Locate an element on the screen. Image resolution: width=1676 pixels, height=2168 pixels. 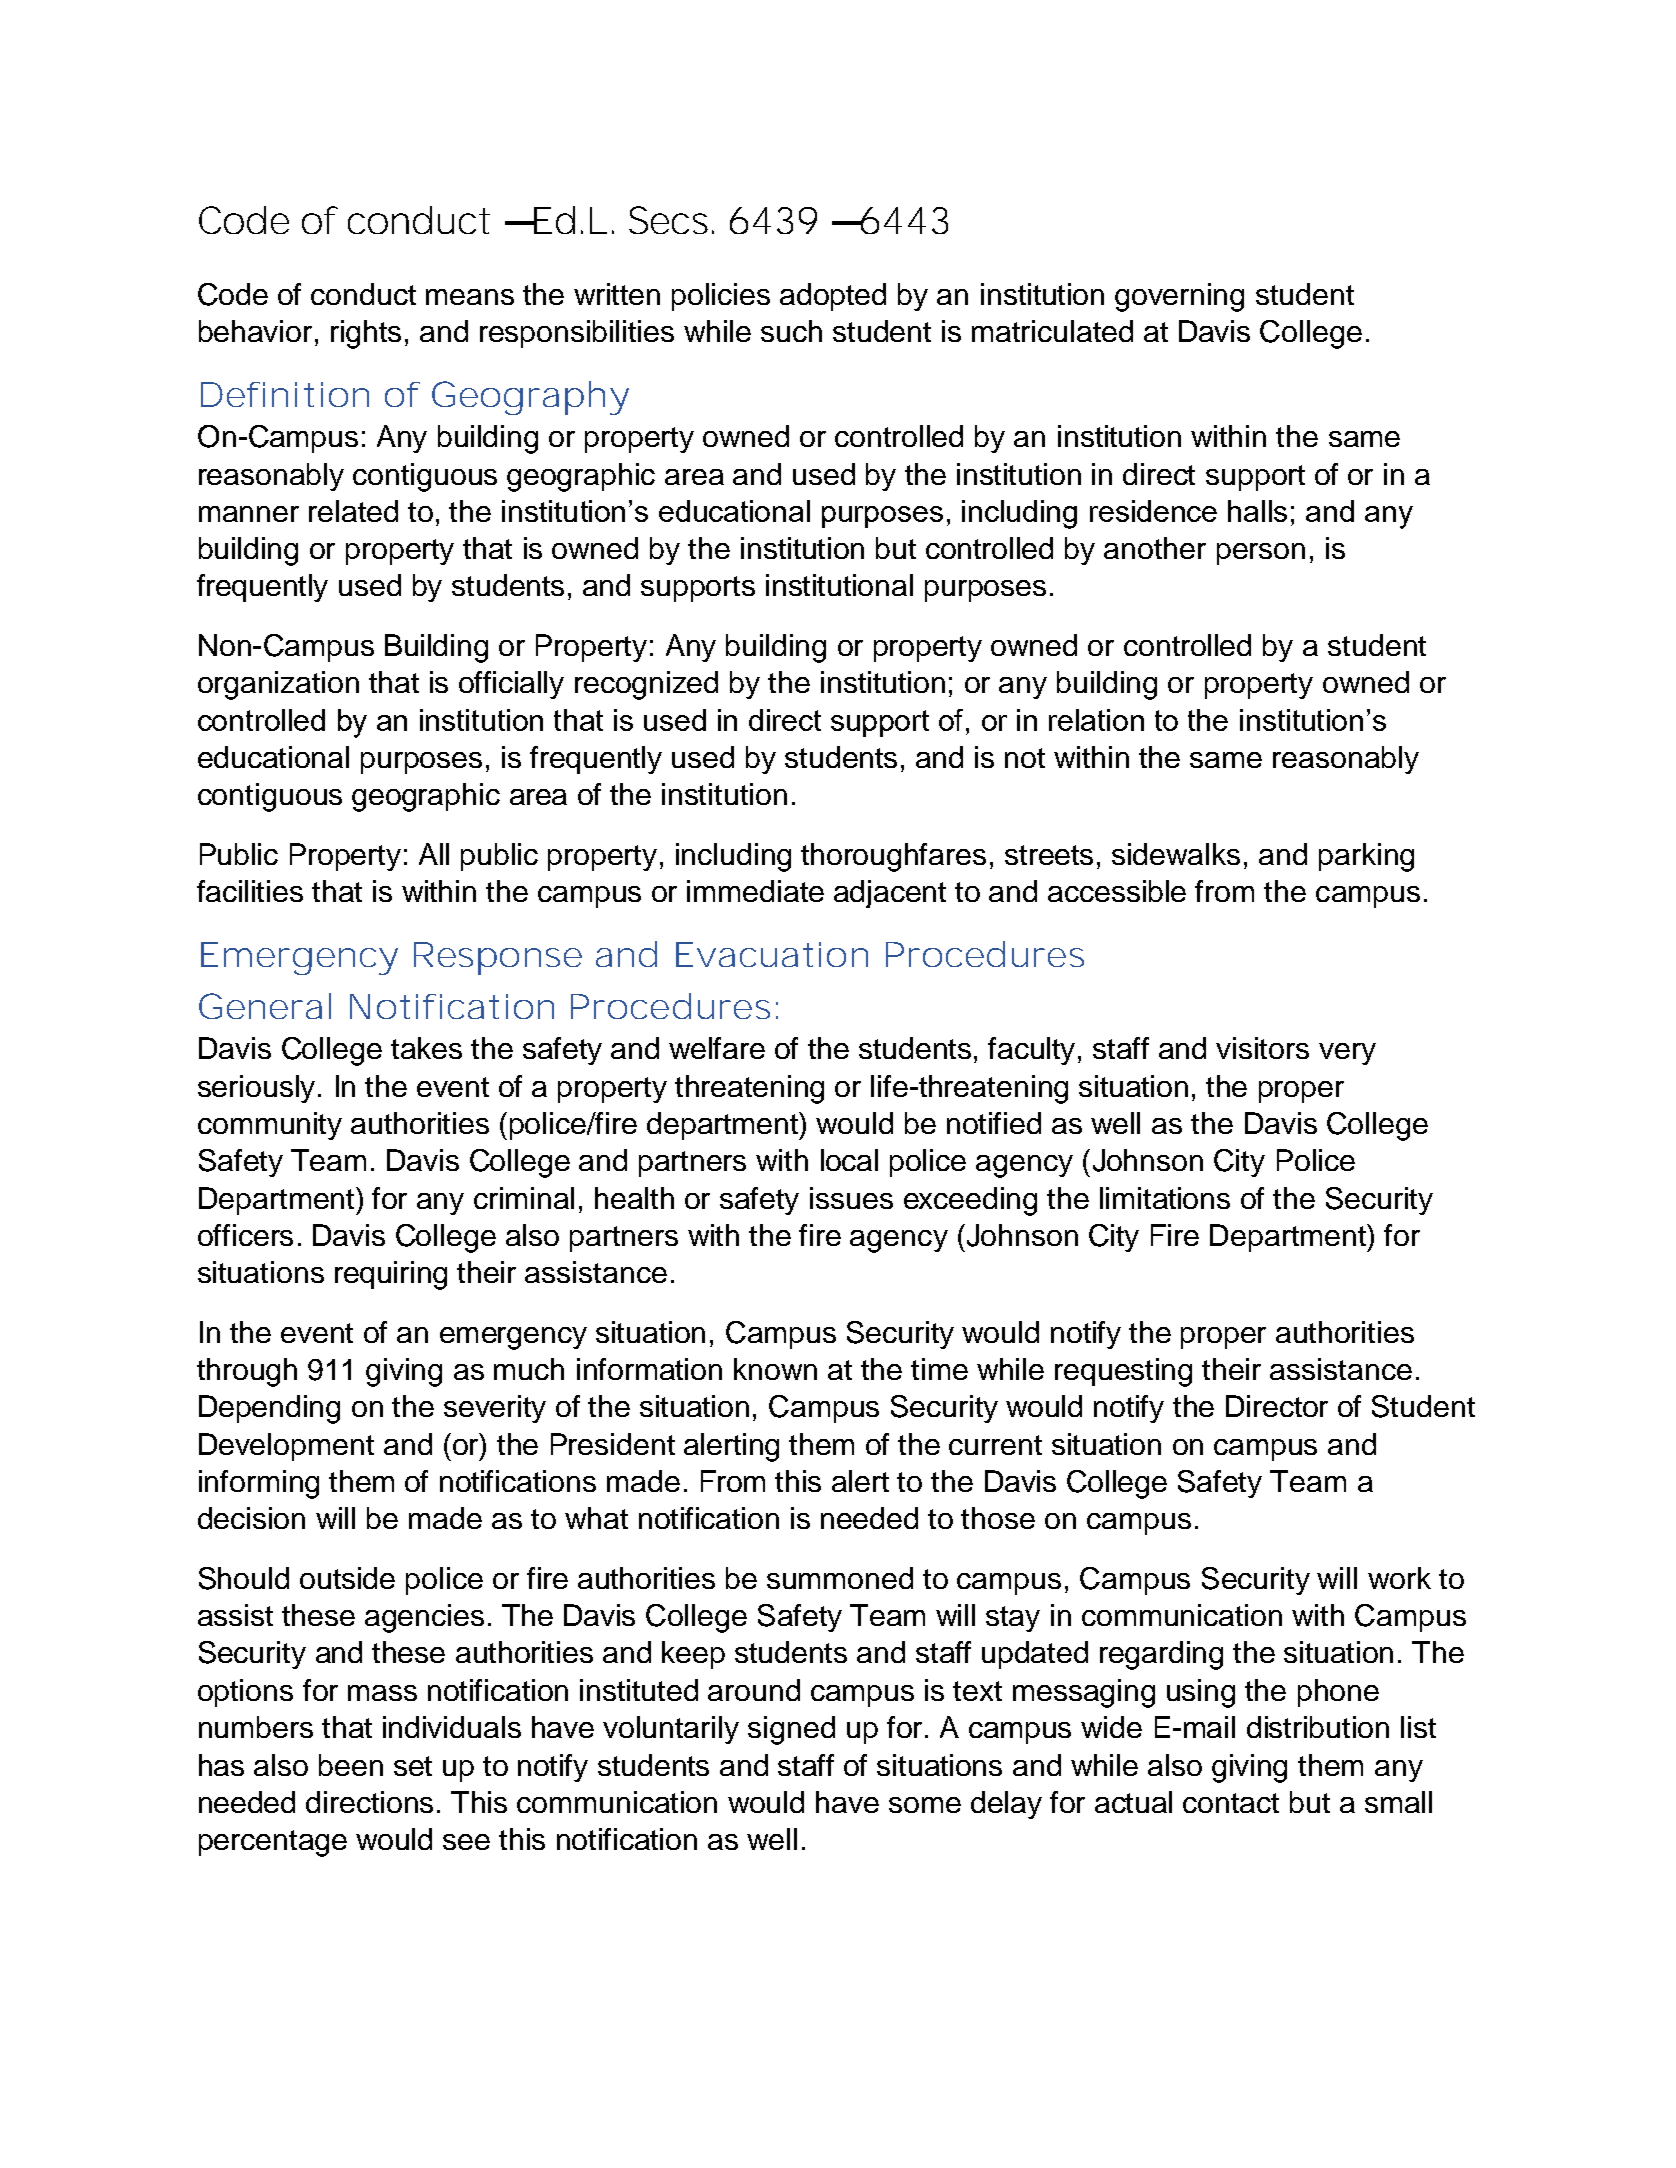
adopted is located at coordinates (833, 297).
